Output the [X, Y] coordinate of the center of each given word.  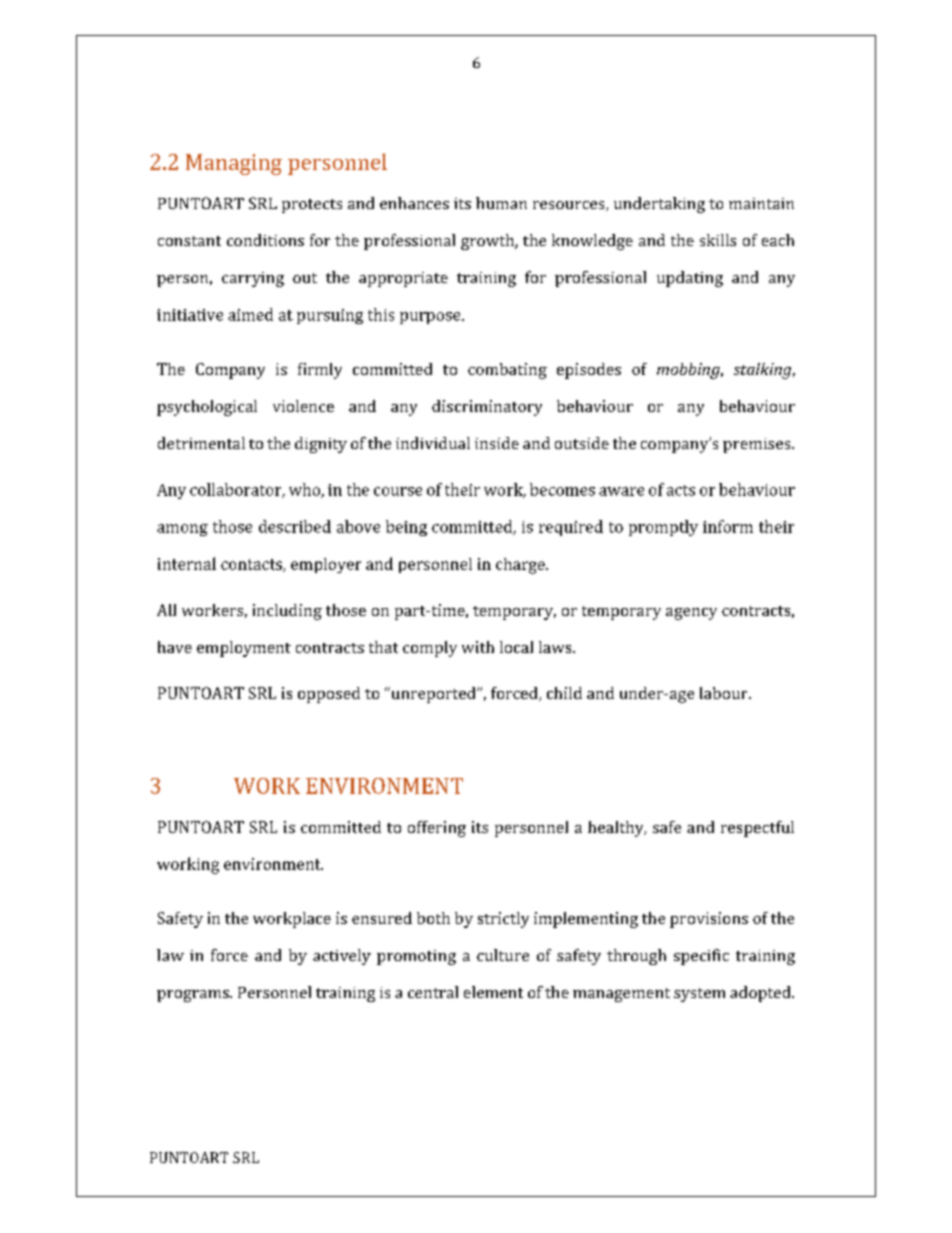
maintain [761, 203]
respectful [757, 829]
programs [194, 996]
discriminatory [487, 408]
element [493, 992]
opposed [329, 695]
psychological [207, 408]
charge [521, 566]
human [501, 203]
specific [701, 957]
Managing [234, 164]
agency [691, 614]
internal [187, 563]
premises [758, 445]
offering [437, 829]
